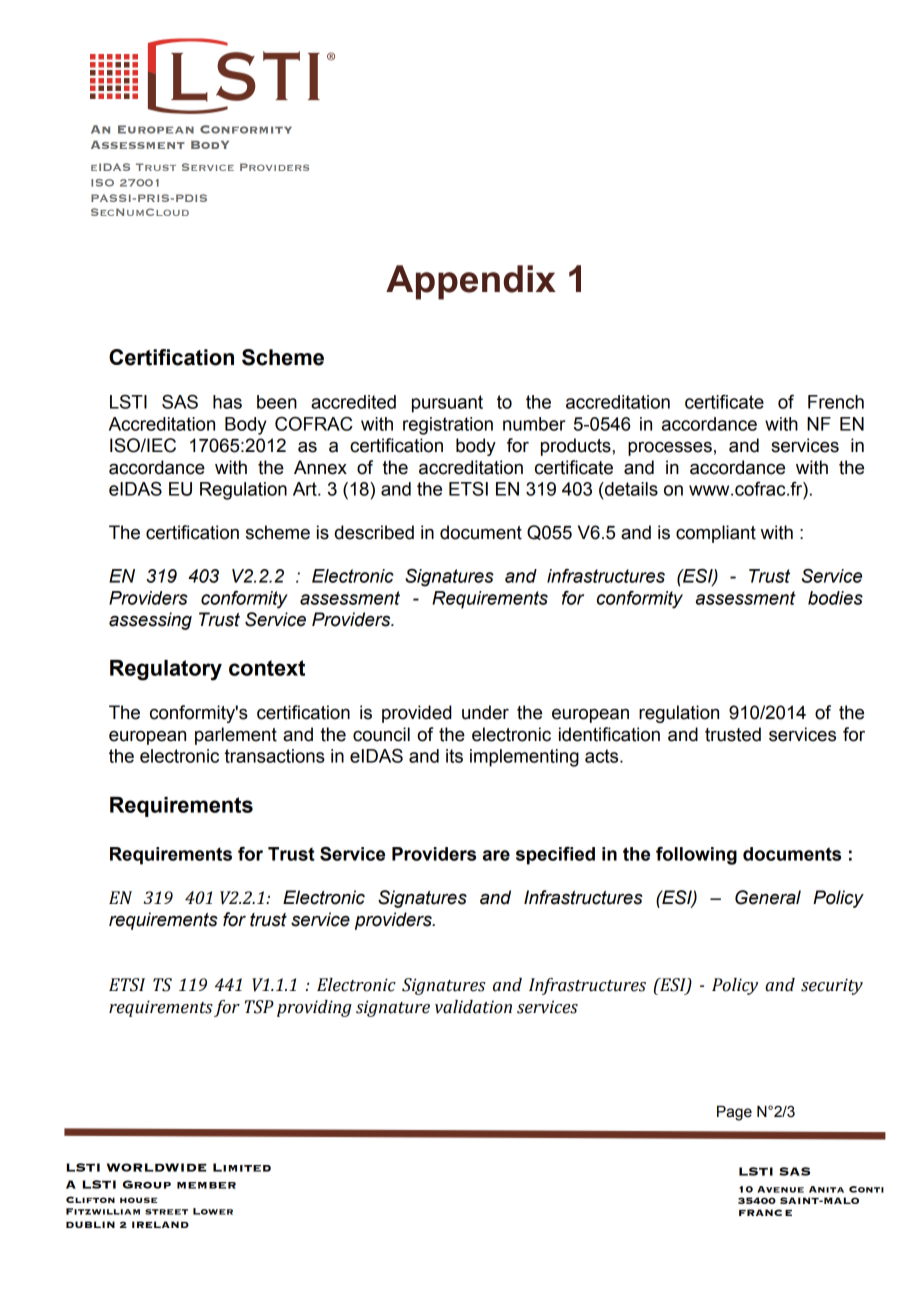 This screenshot has height=1308, width=924. What do you see at coordinates (696, 856) in the screenshot?
I see `following` at bounding box center [696, 856].
